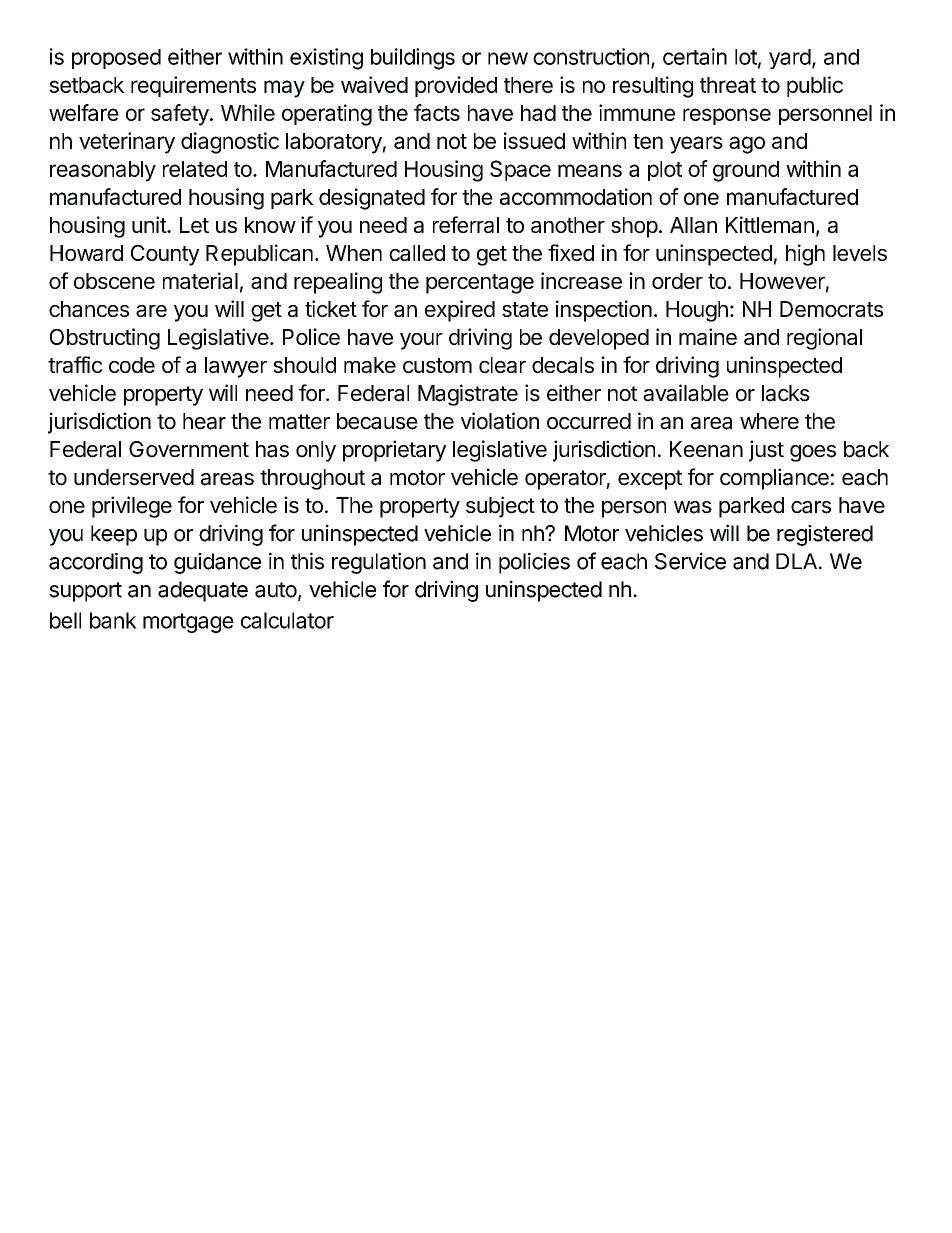  Describe the element at coordinates (421, 341) in the image. I see `your` at that location.
